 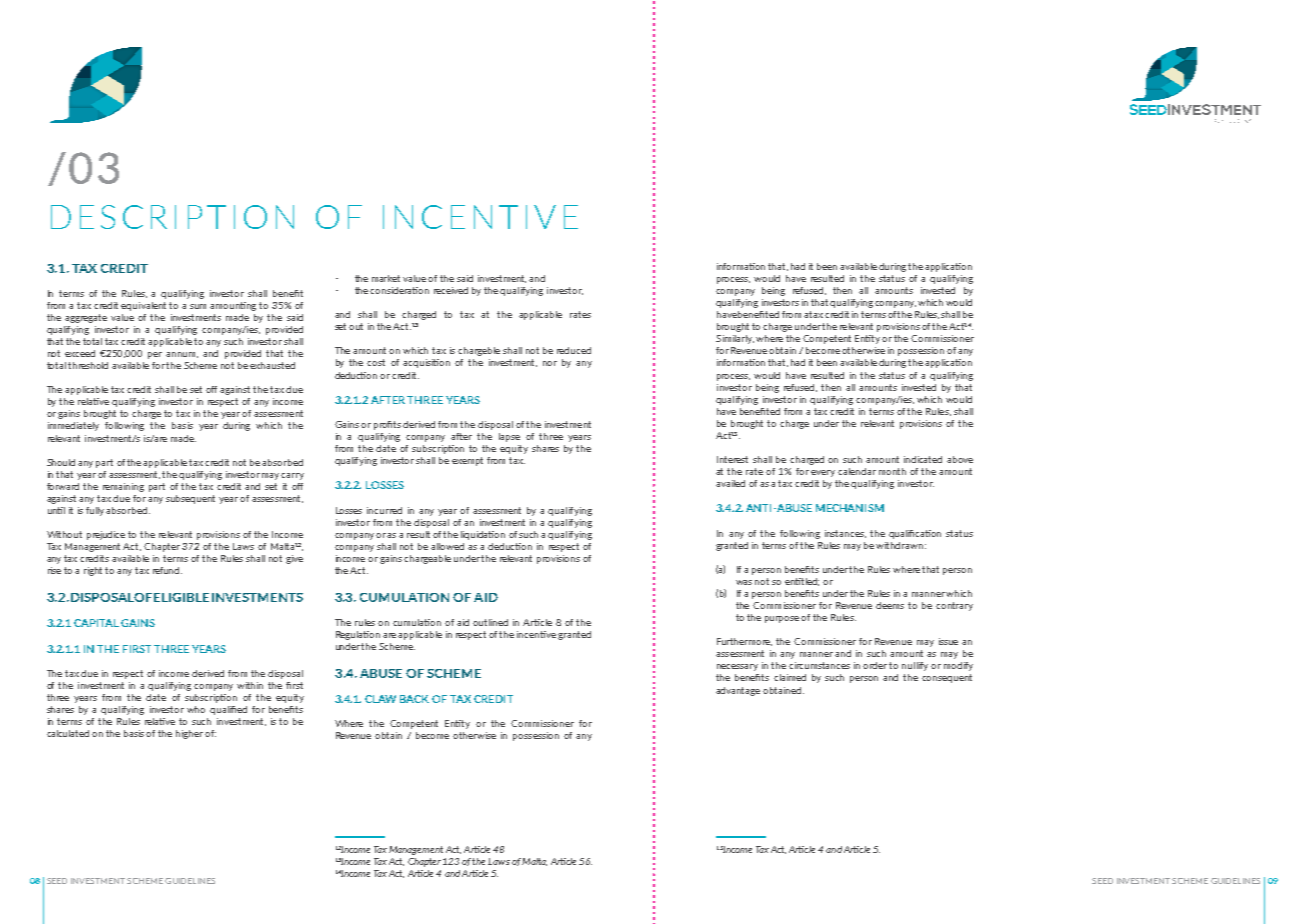 I want to click on Similarly, so click(x=735, y=339).
